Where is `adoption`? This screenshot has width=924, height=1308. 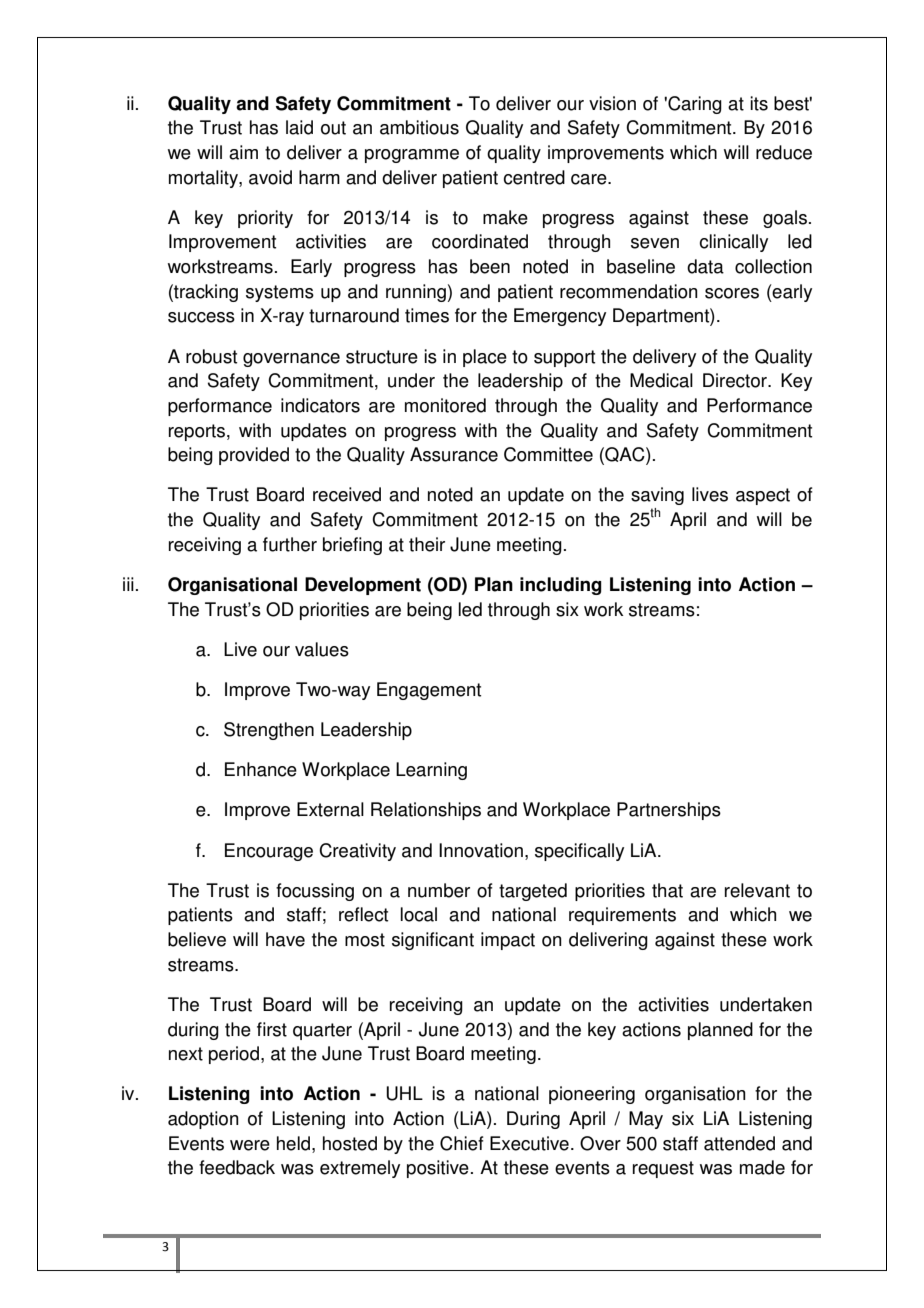
adoption is located at coordinates (203, 1120).
